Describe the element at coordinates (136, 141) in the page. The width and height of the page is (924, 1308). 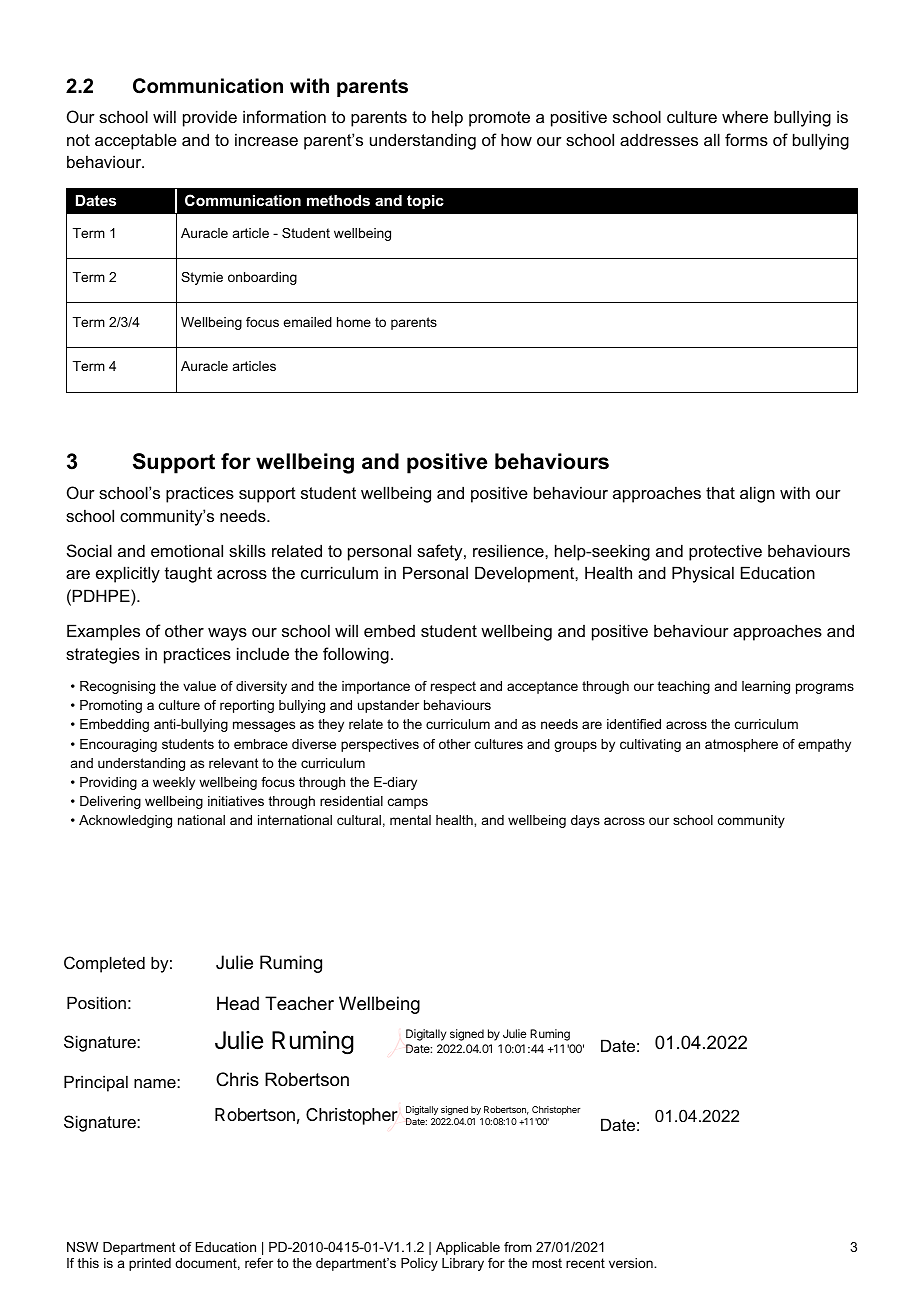
I see `acceptable` at that location.
